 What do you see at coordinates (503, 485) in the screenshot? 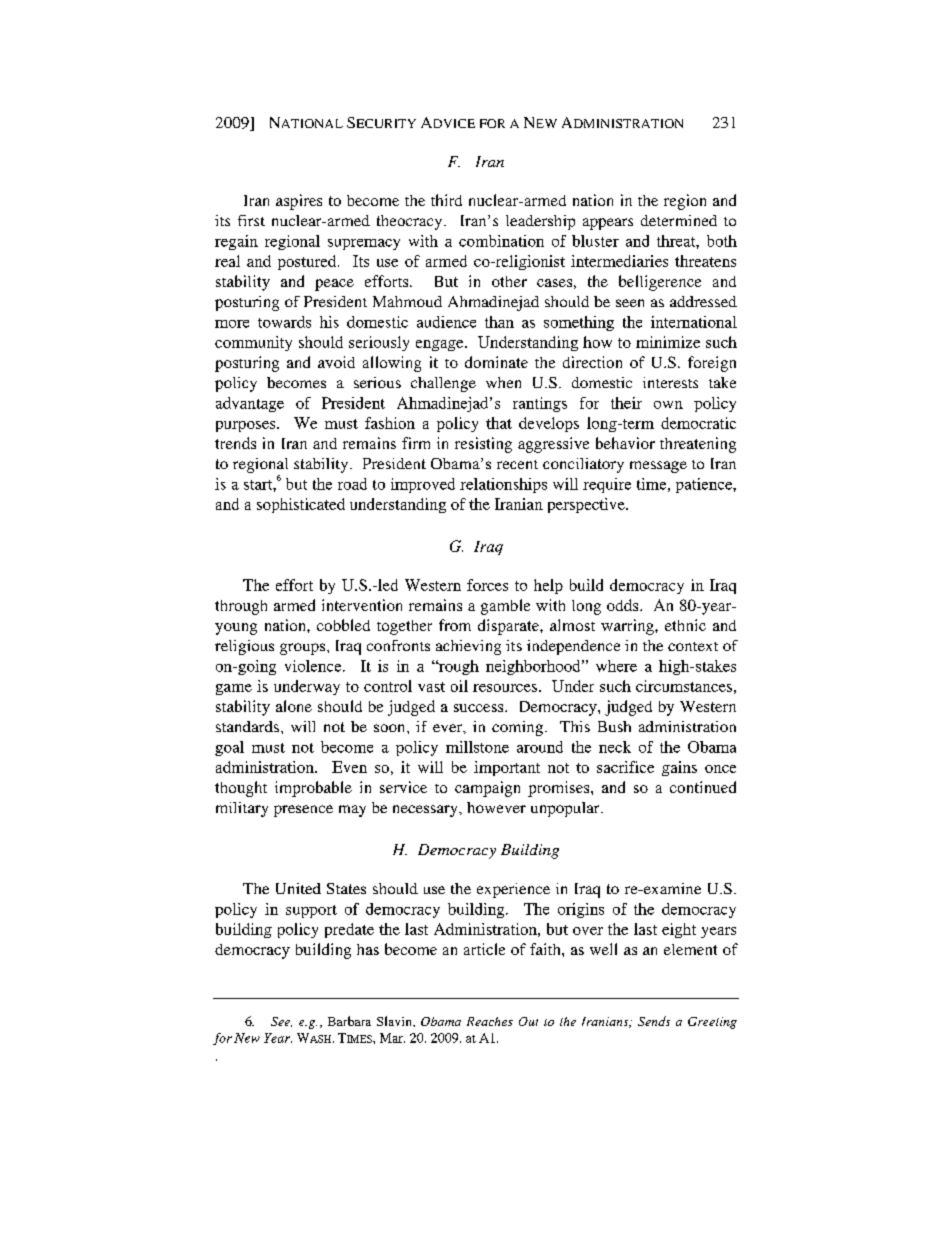
I see `relationships` at bounding box center [503, 485].
